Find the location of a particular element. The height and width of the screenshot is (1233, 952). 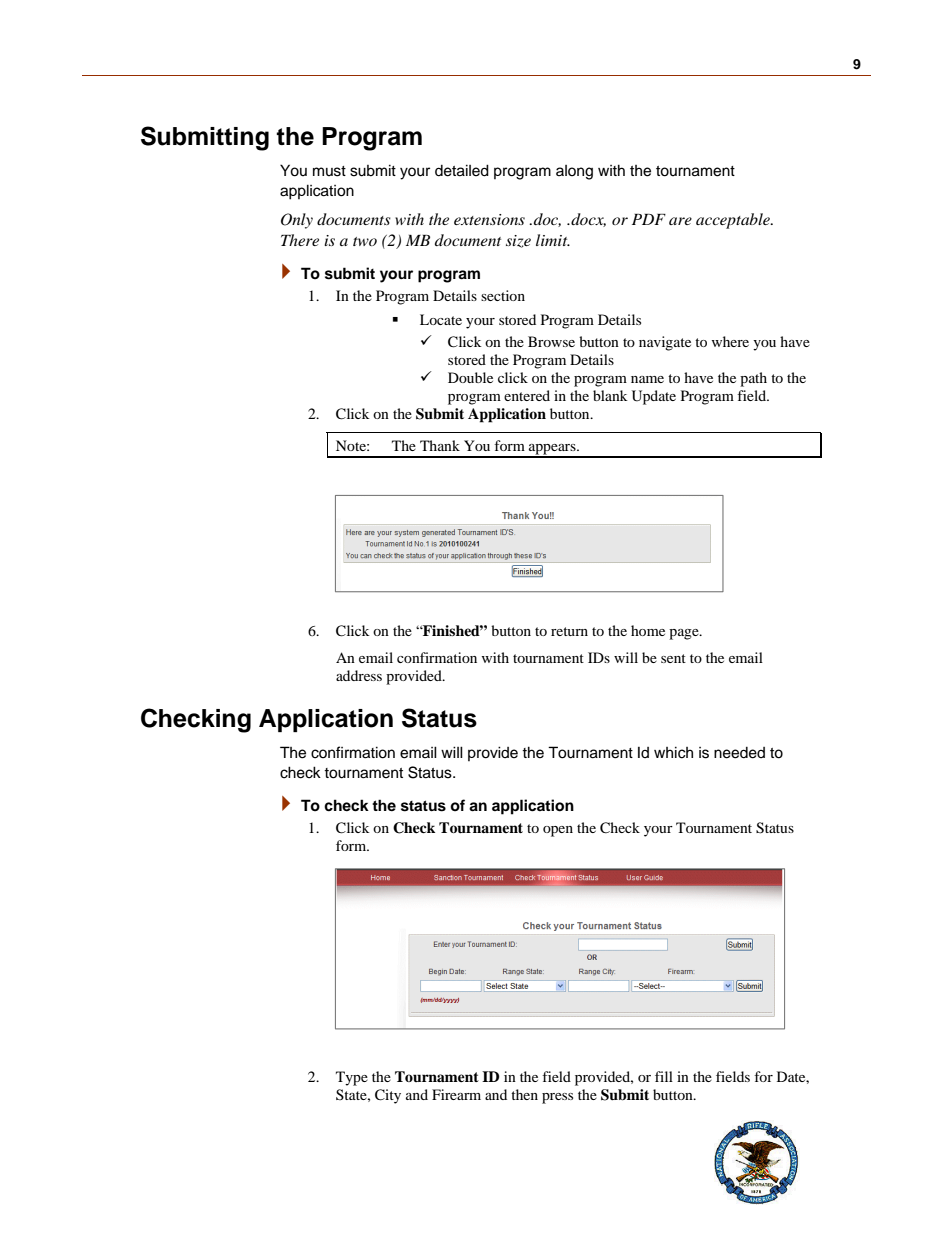

then is located at coordinates (524, 1094).
